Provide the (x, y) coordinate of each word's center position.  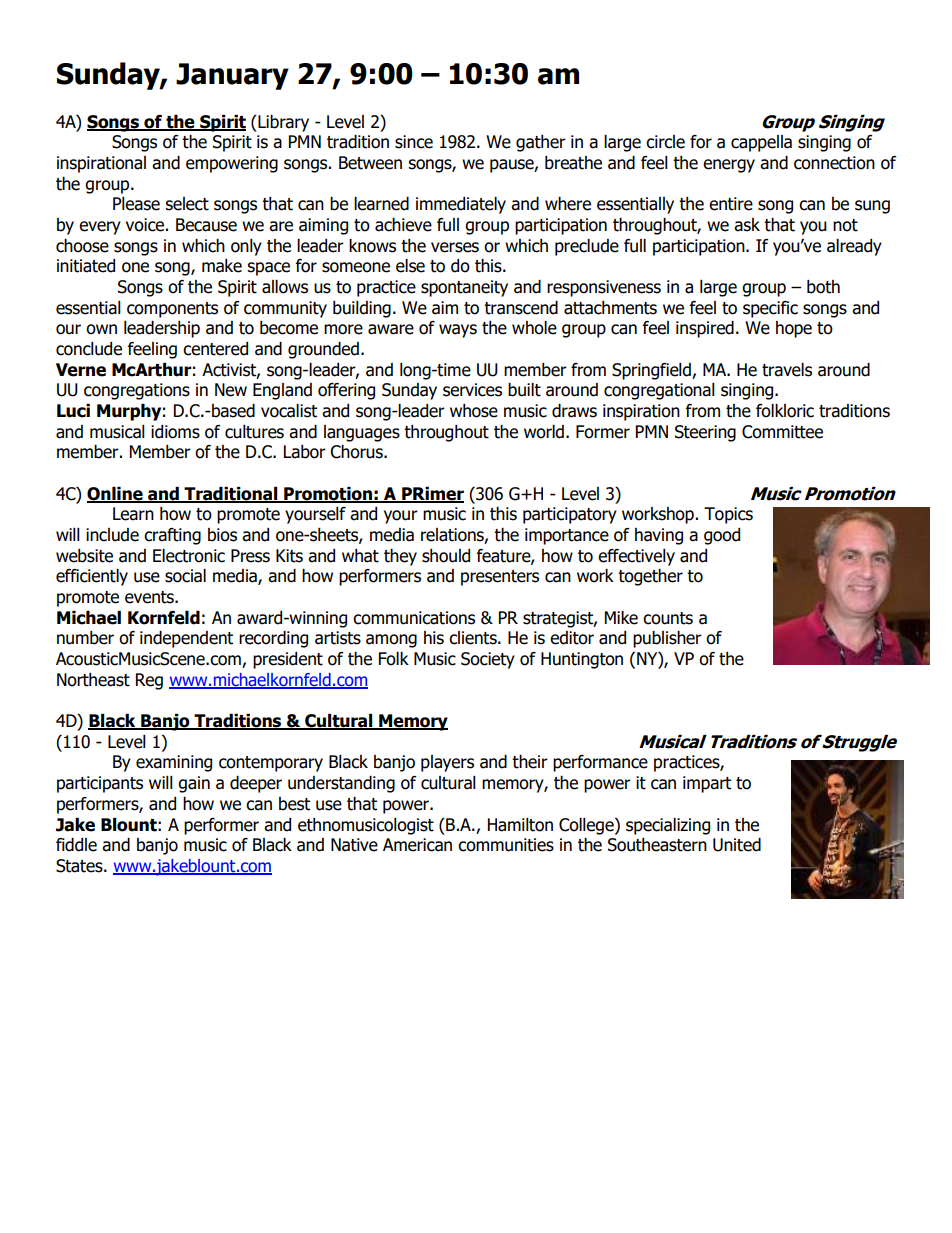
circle (665, 142)
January (232, 76)
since (414, 142)
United (737, 845)
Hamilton (520, 825)
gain (194, 784)
